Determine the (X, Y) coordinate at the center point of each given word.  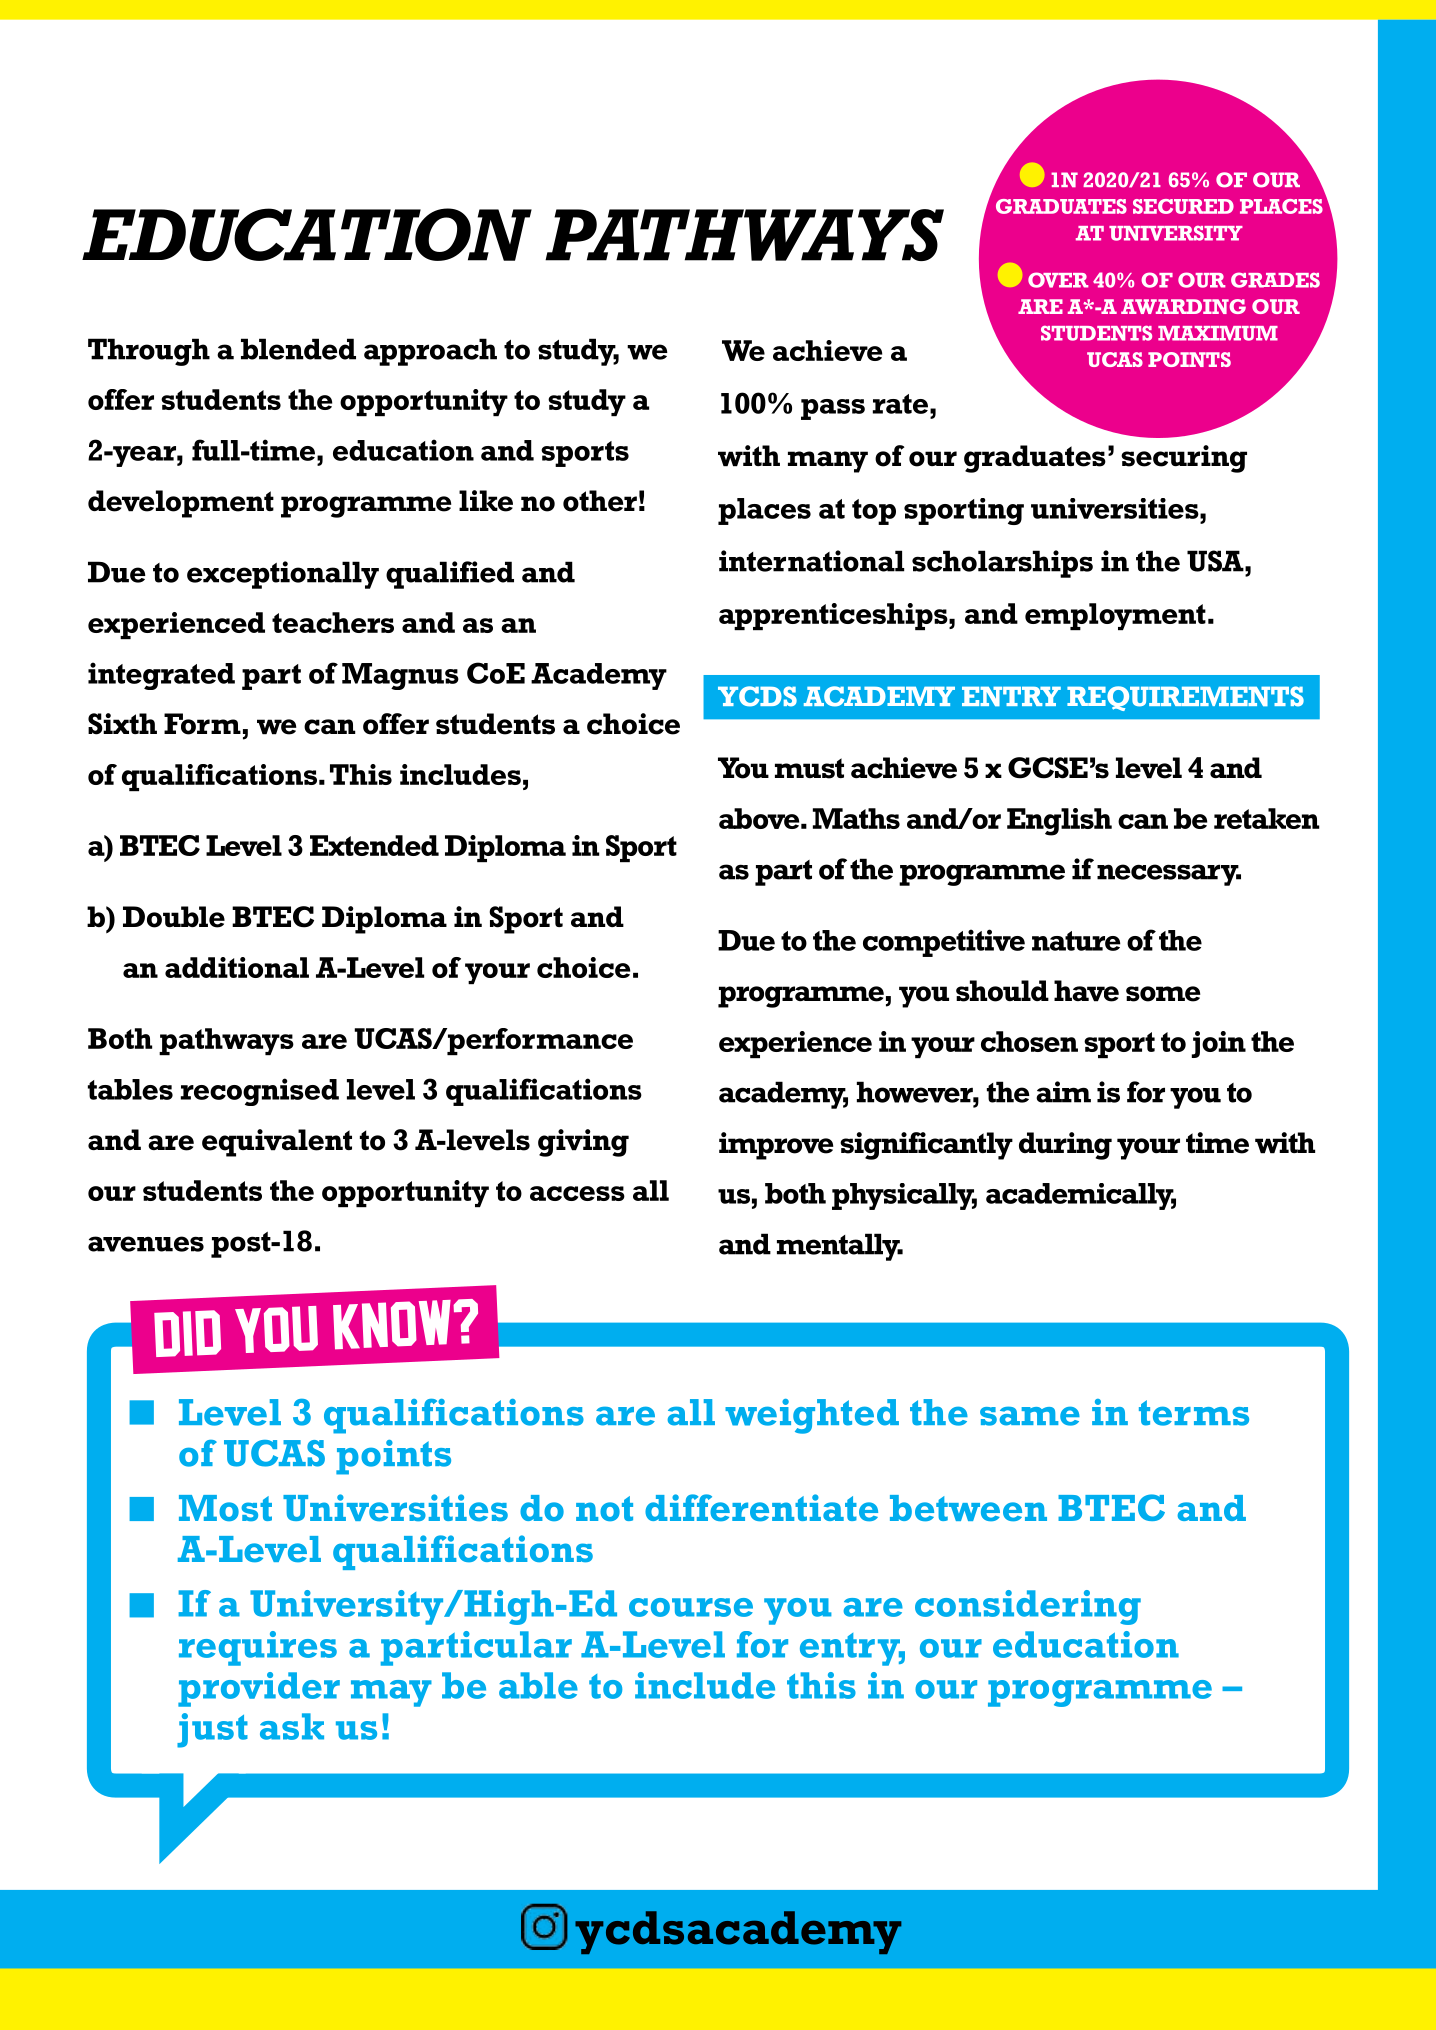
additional (237, 967)
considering (1028, 1607)
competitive (944, 943)
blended (298, 349)
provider (259, 1689)
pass (833, 409)
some (1163, 994)
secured (1183, 206)
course (691, 1607)
